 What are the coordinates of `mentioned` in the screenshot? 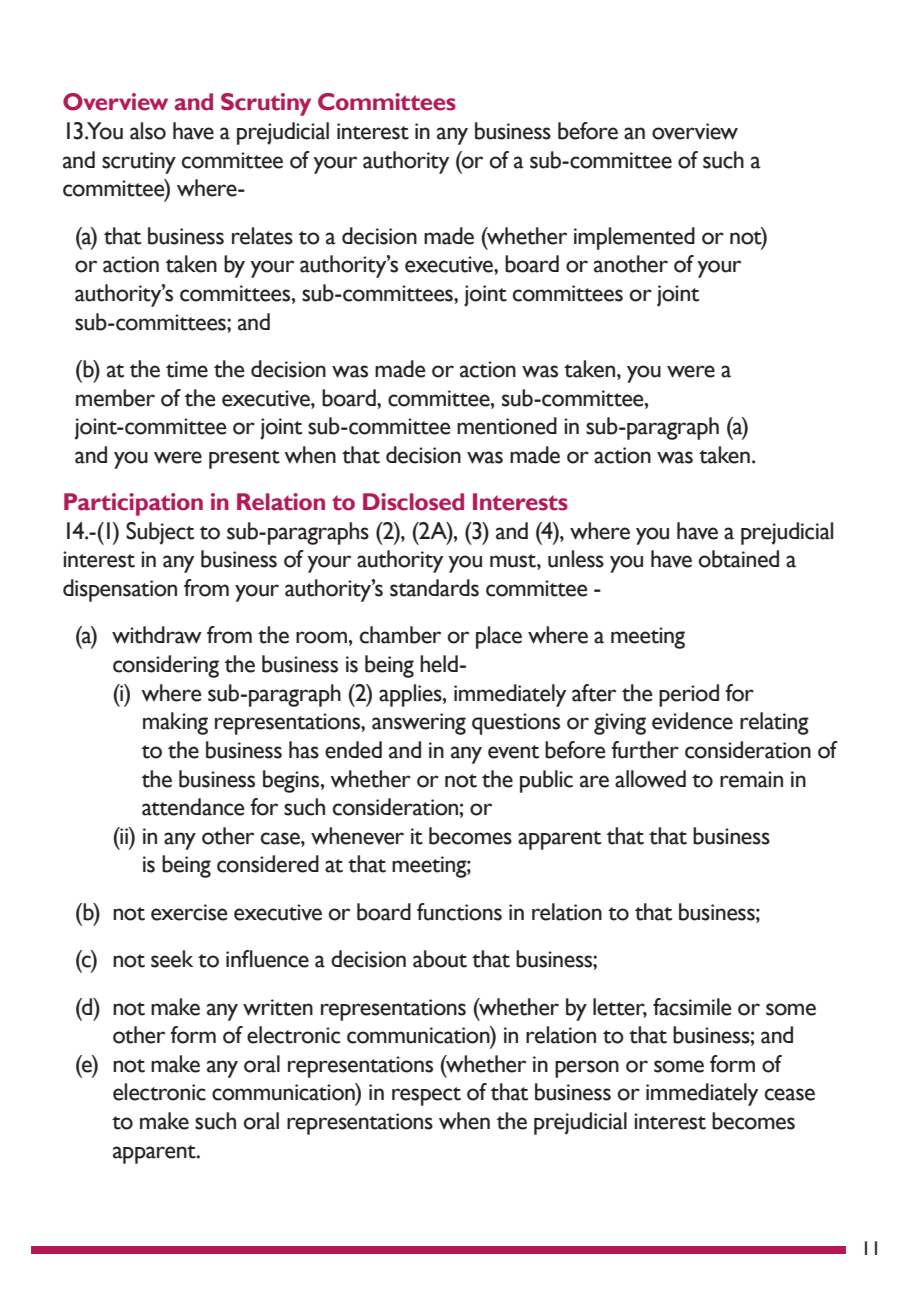 It's located at (507, 426).
